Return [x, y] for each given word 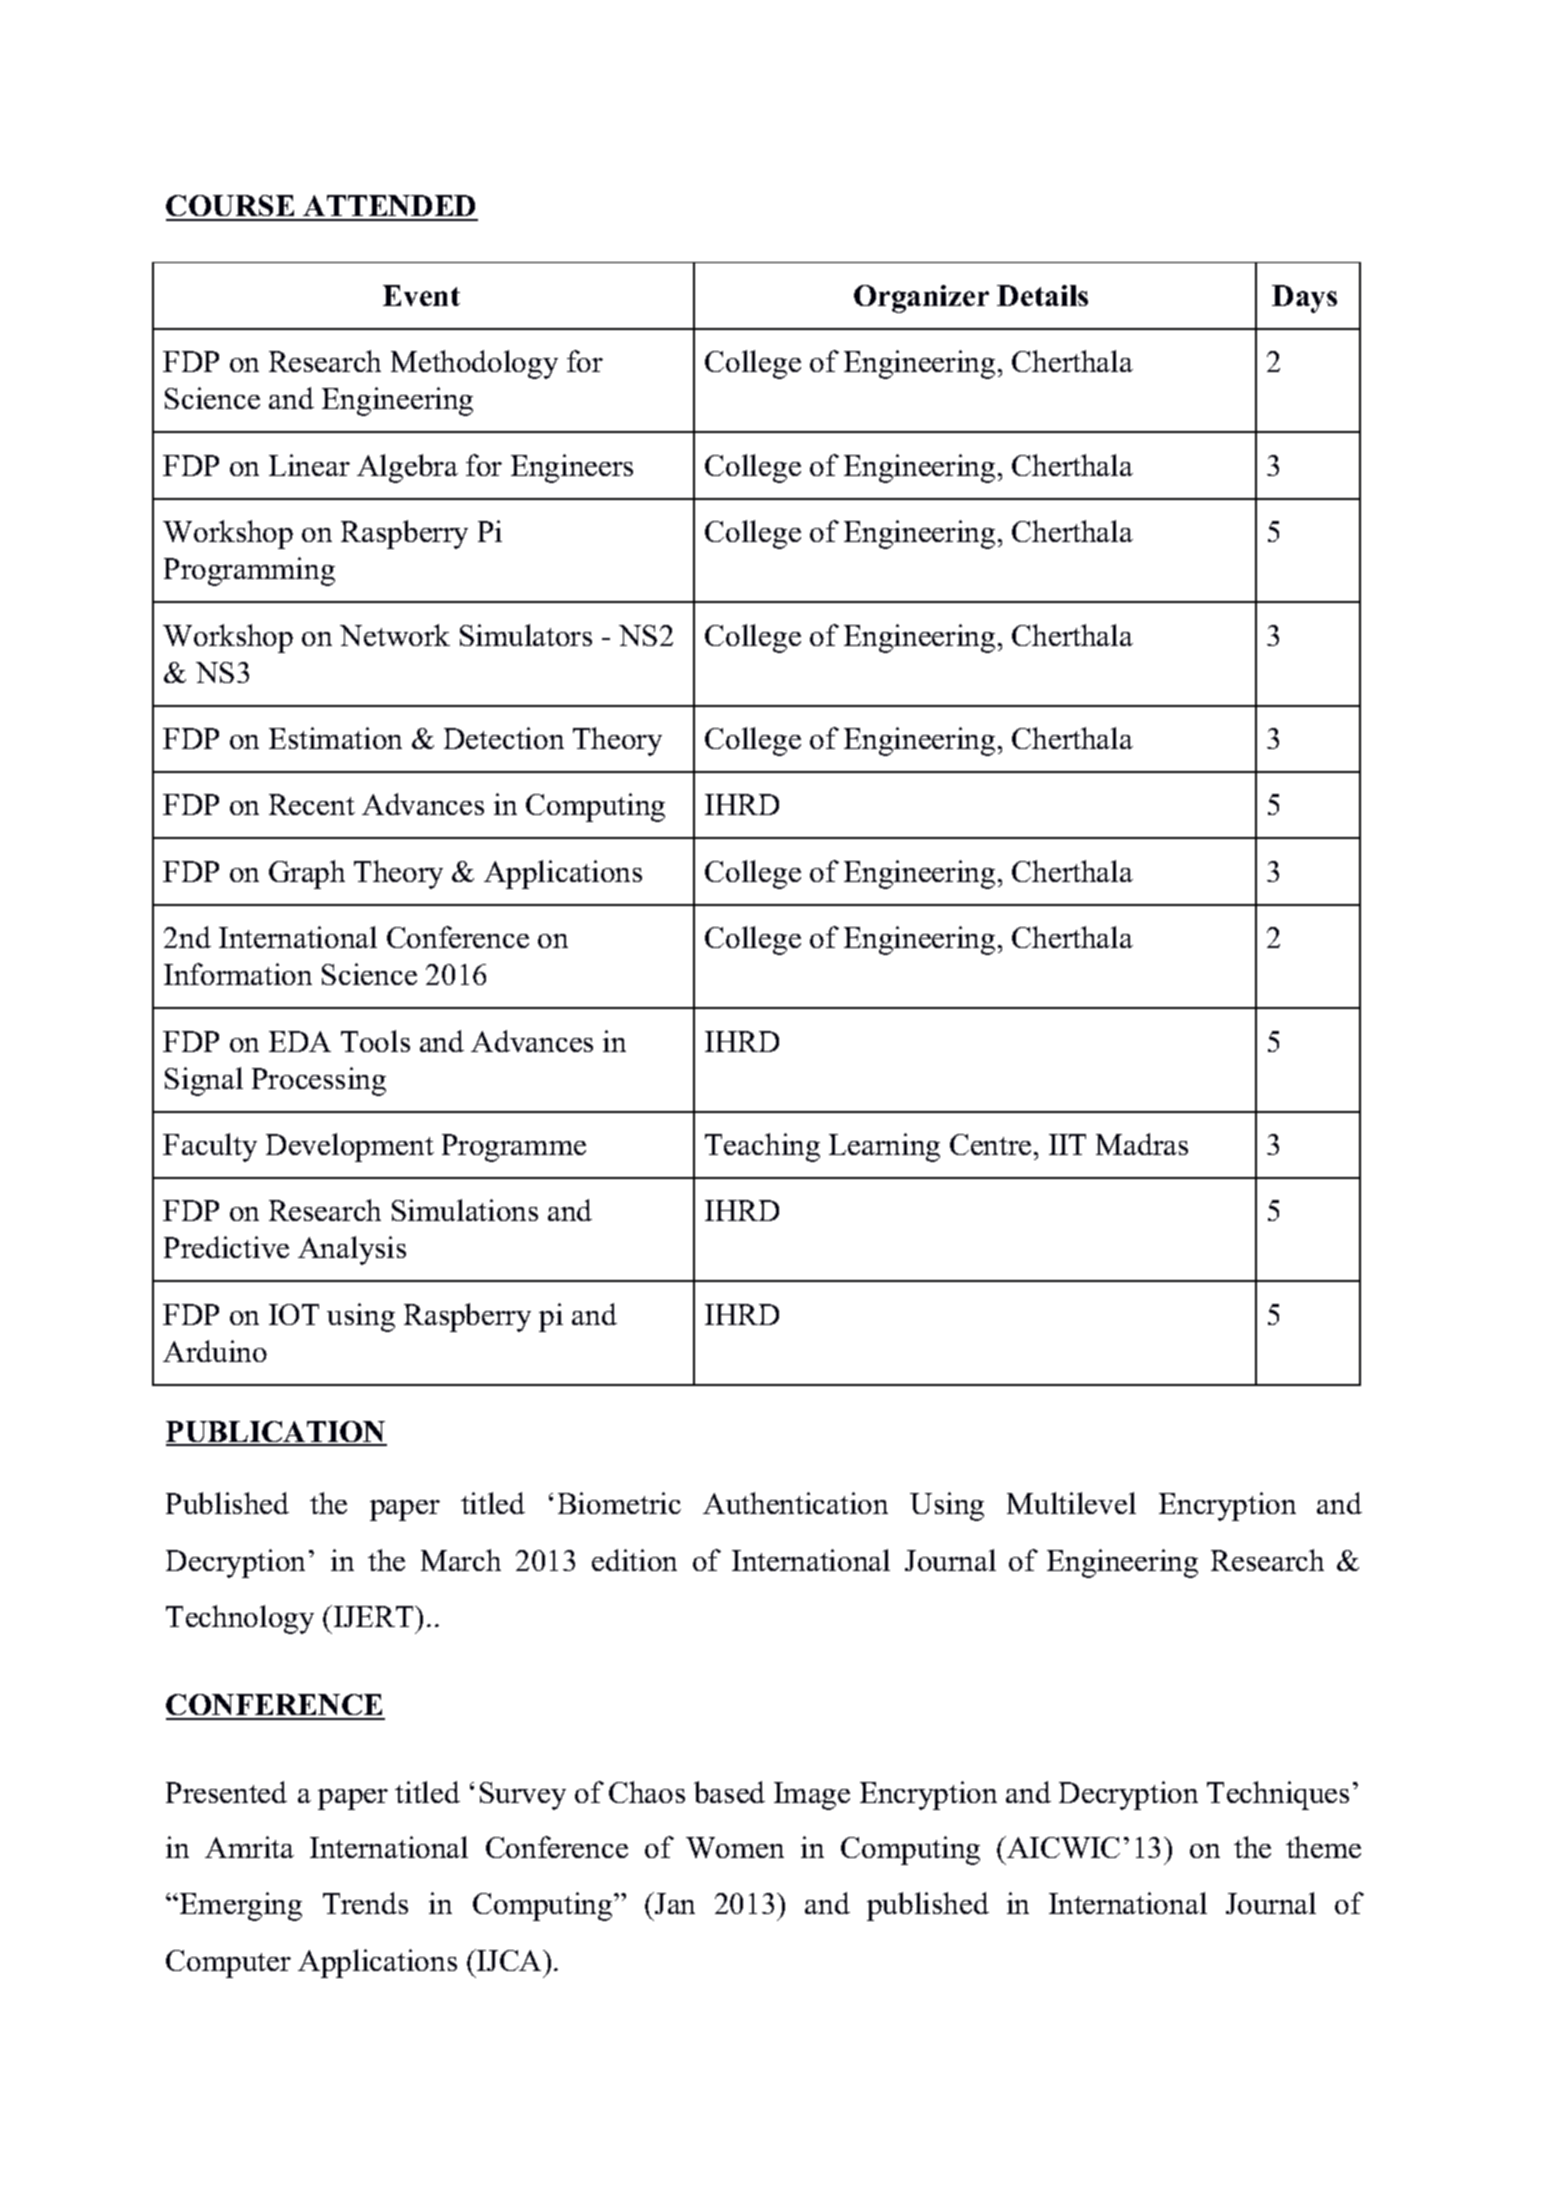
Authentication [795, 1503]
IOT [294, 1314]
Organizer [921, 299]
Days [1304, 299]
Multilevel [1071, 1503]
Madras [1142, 1144]
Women [735, 1847]
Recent [312, 804]
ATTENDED [390, 207]
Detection [504, 738]
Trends [365, 1903]
